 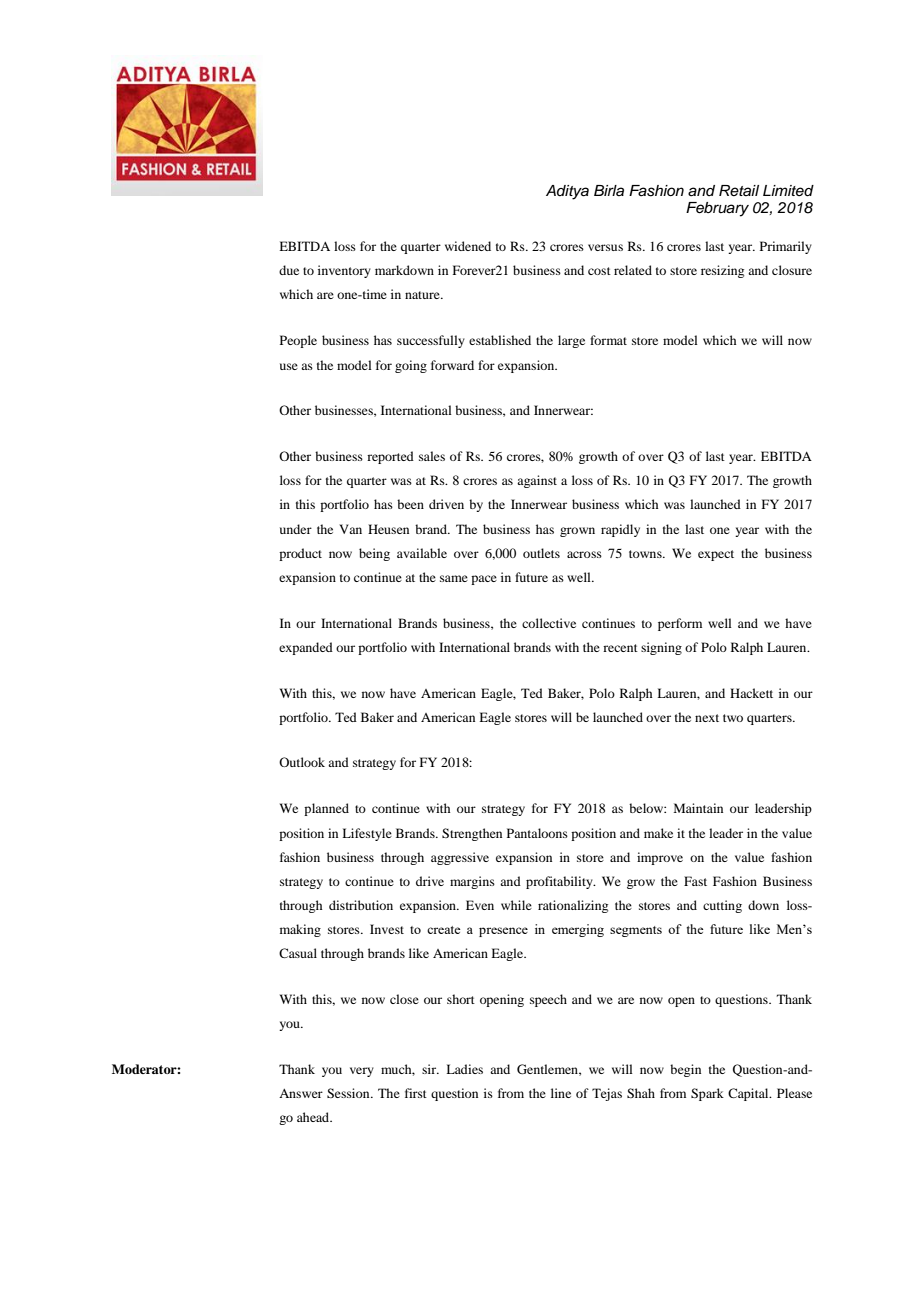 What do you see at coordinates (344, 271) in the image?
I see `inventory` at bounding box center [344, 271].
